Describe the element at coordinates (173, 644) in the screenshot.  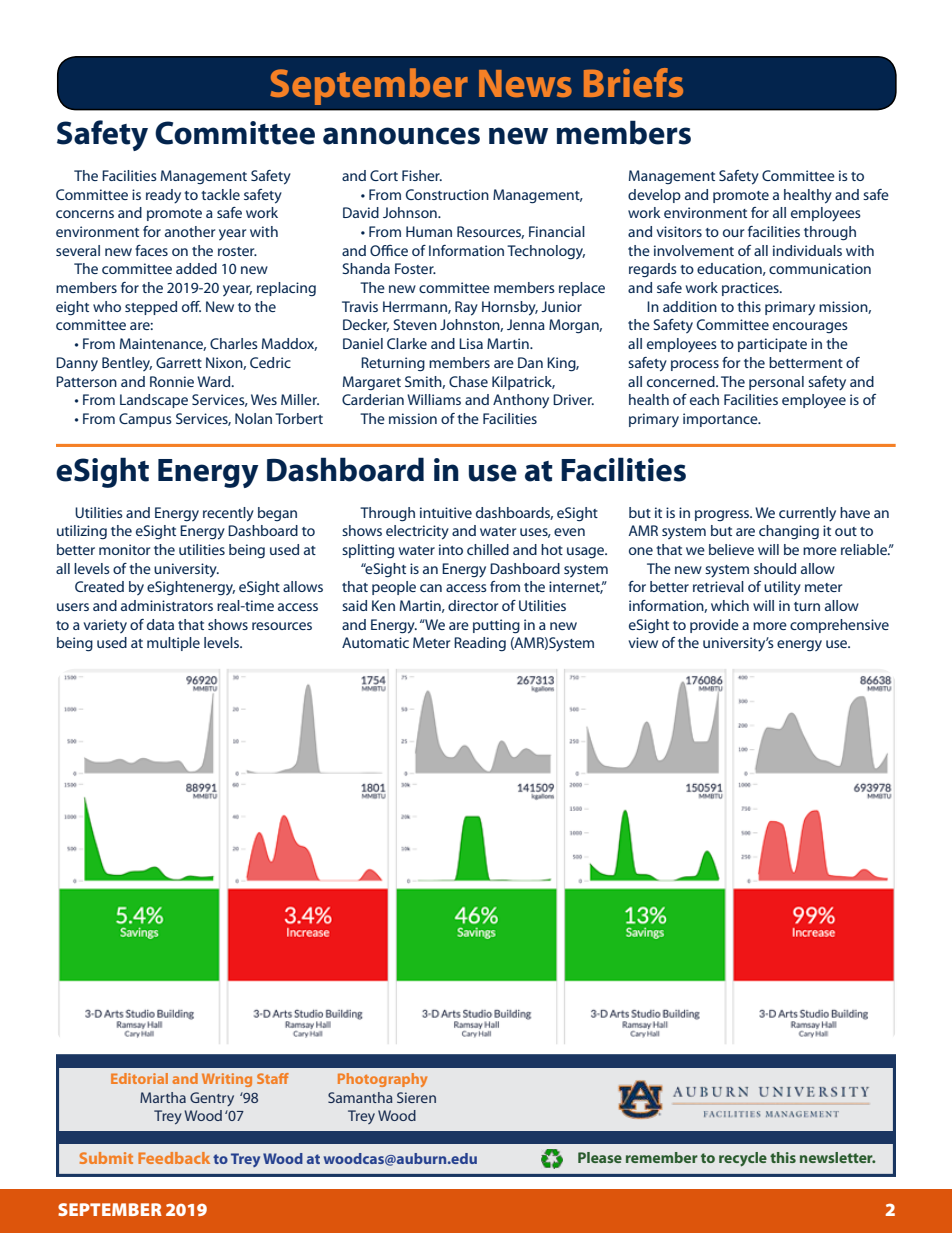
I see `multiple` at that location.
